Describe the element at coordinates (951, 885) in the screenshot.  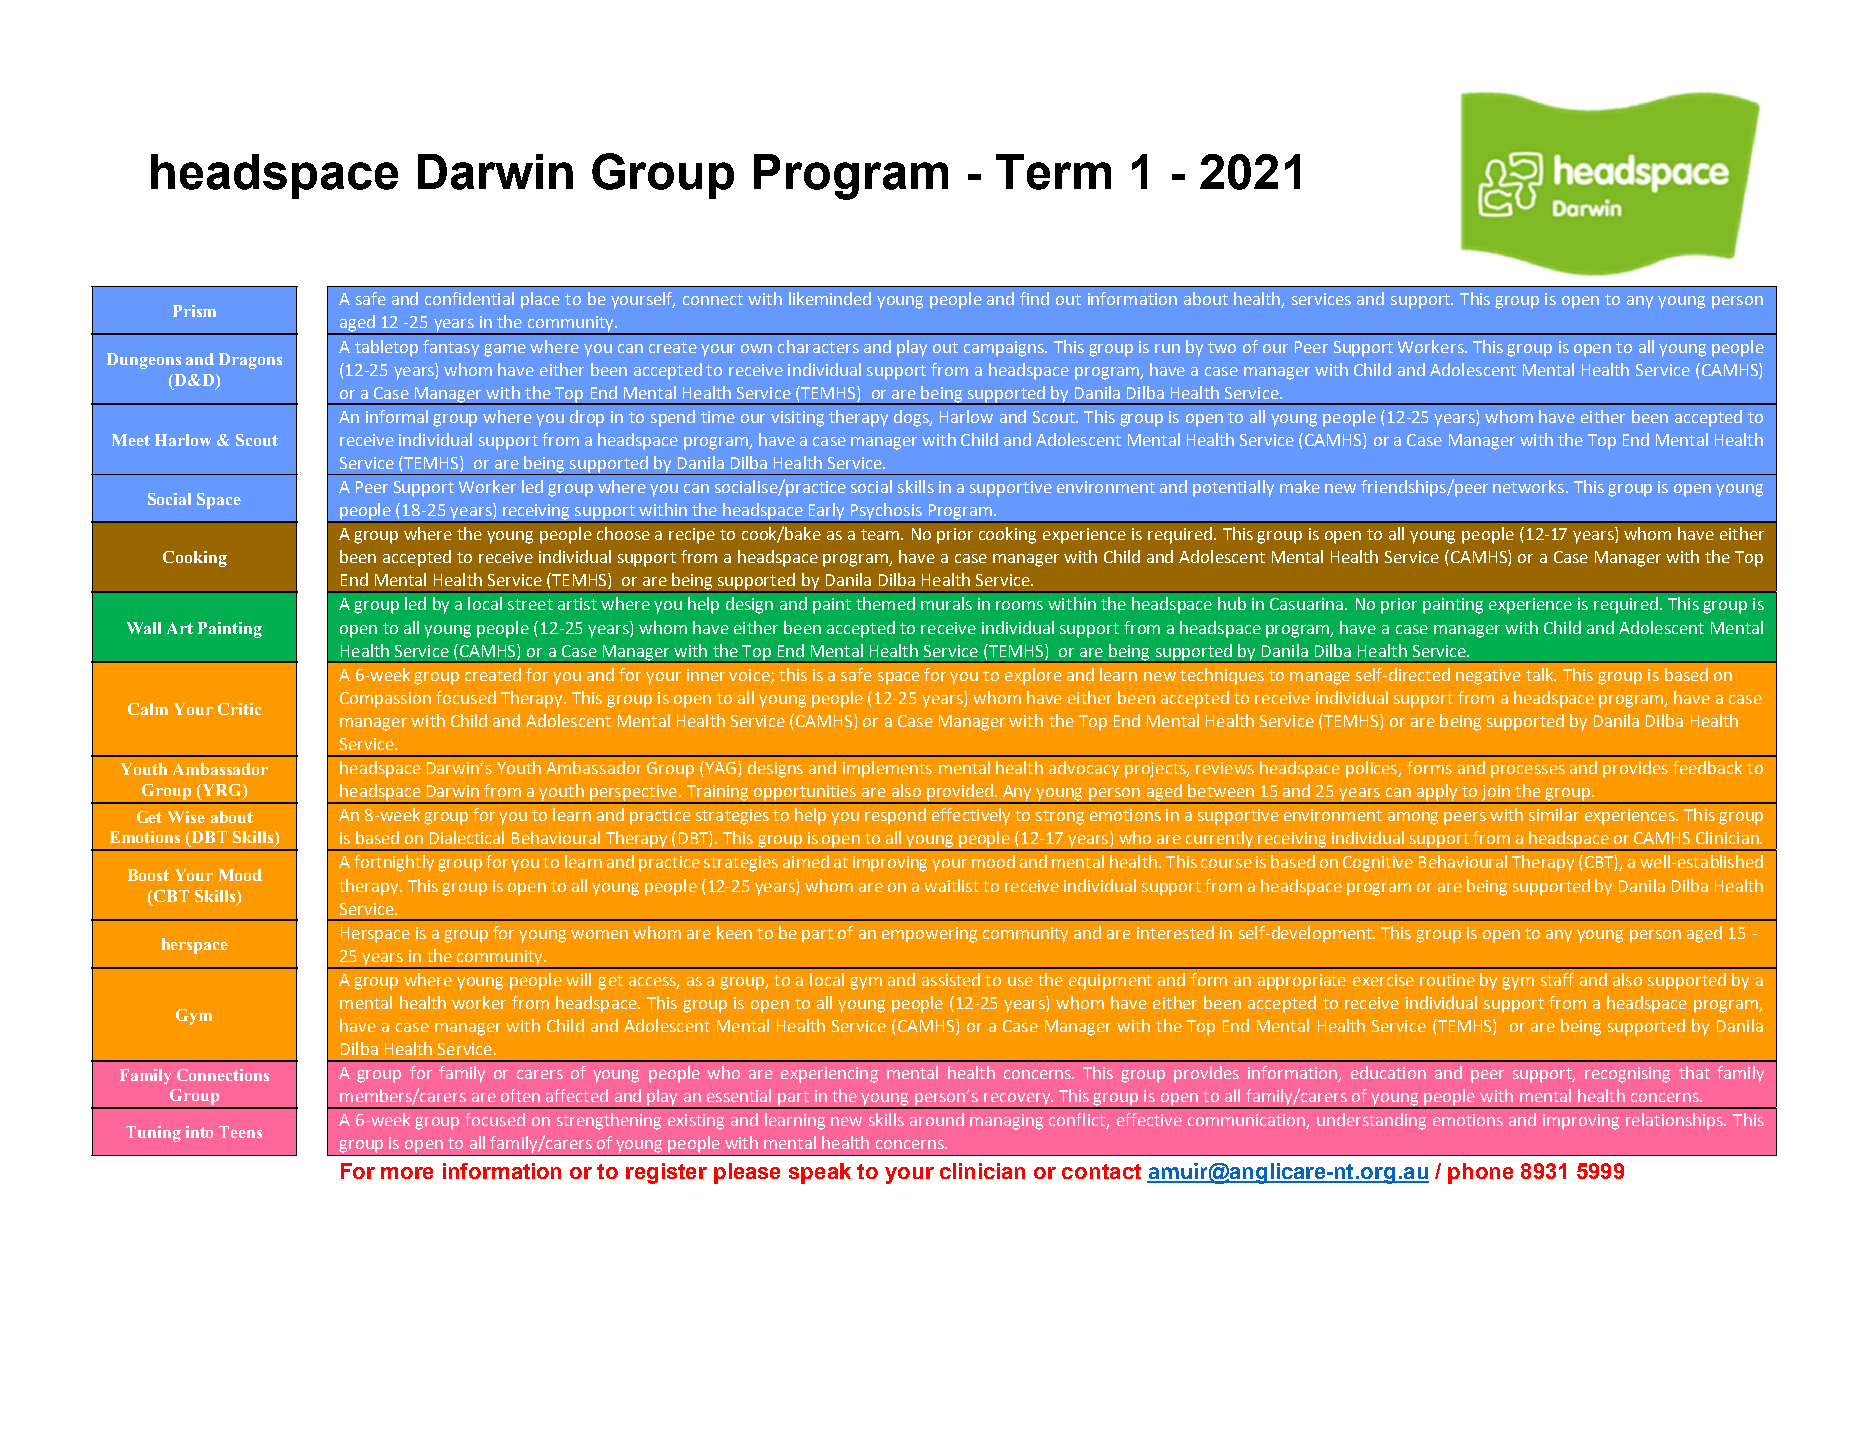
I see `waitlist` at that location.
